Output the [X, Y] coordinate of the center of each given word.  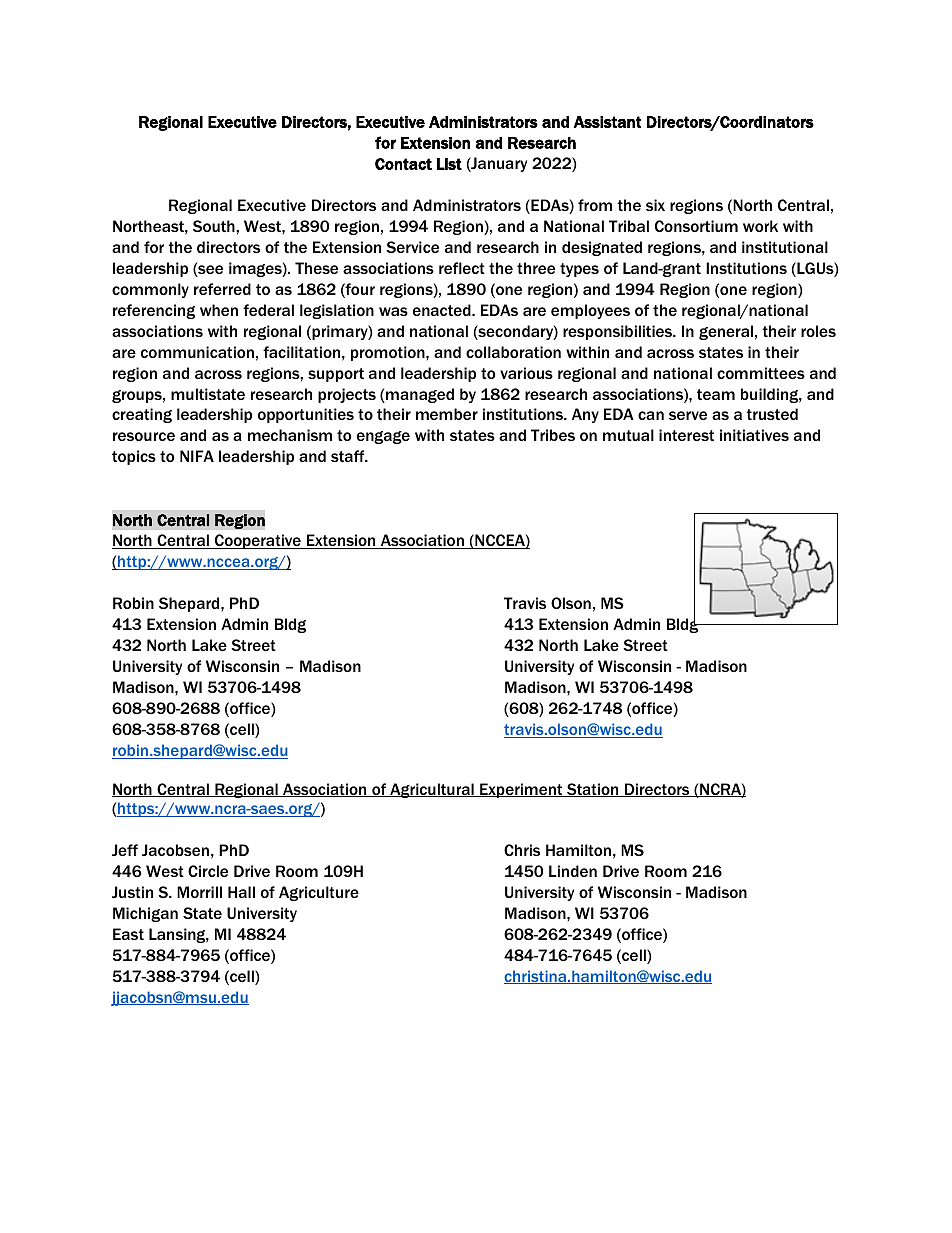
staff [349, 456]
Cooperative [258, 541]
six [655, 205]
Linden [573, 871]
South [215, 226]
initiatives [754, 435]
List [449, 164]
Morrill [199, 892]
